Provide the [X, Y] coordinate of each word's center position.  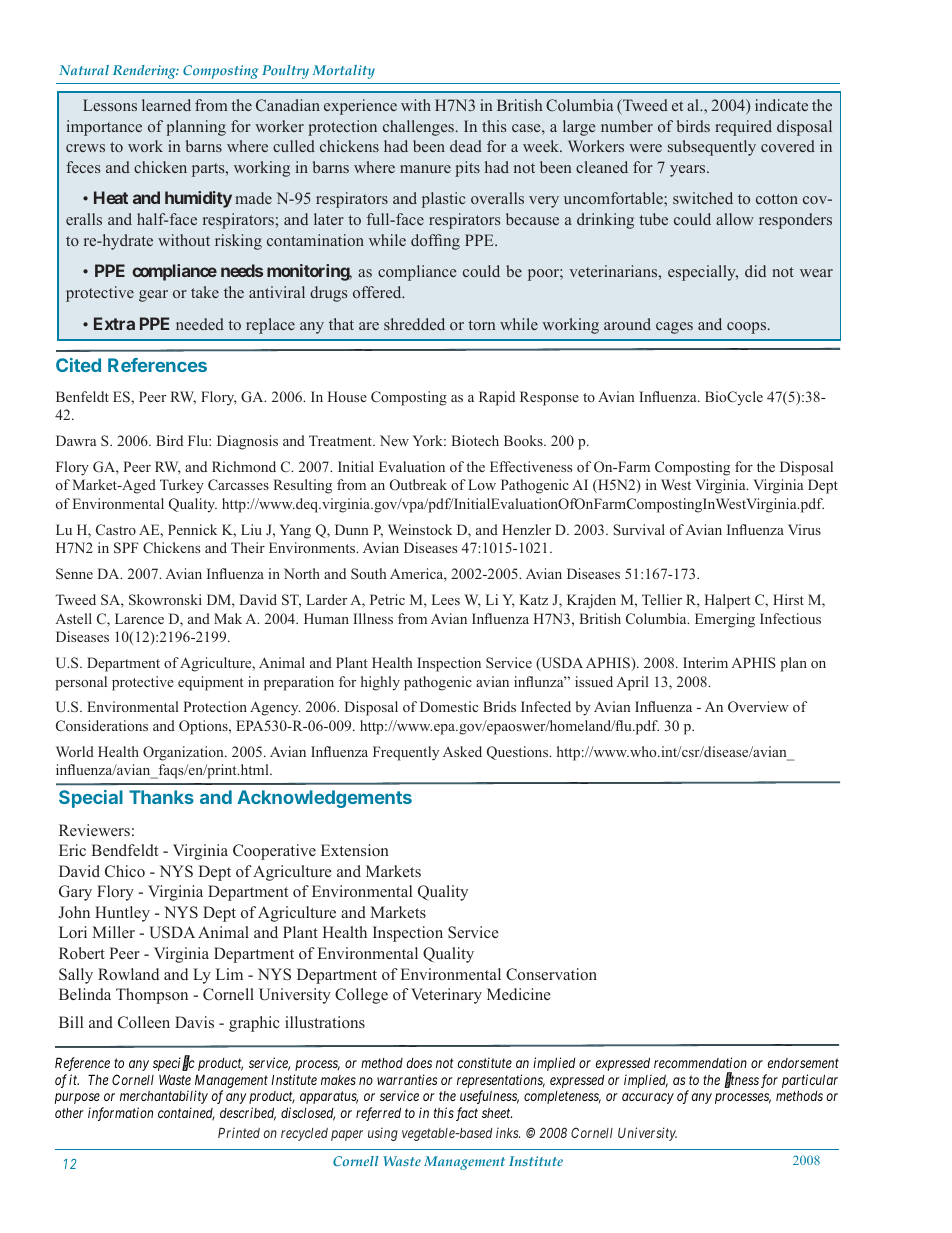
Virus [804, 529]
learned [166, 105]
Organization [184, 753]
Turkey [182, 486]
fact [467, 1114]
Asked [462, 751]
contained [186, 1114]
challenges [418, 128]
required [743, 128]
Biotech [475, 440]
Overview [758, 706]
